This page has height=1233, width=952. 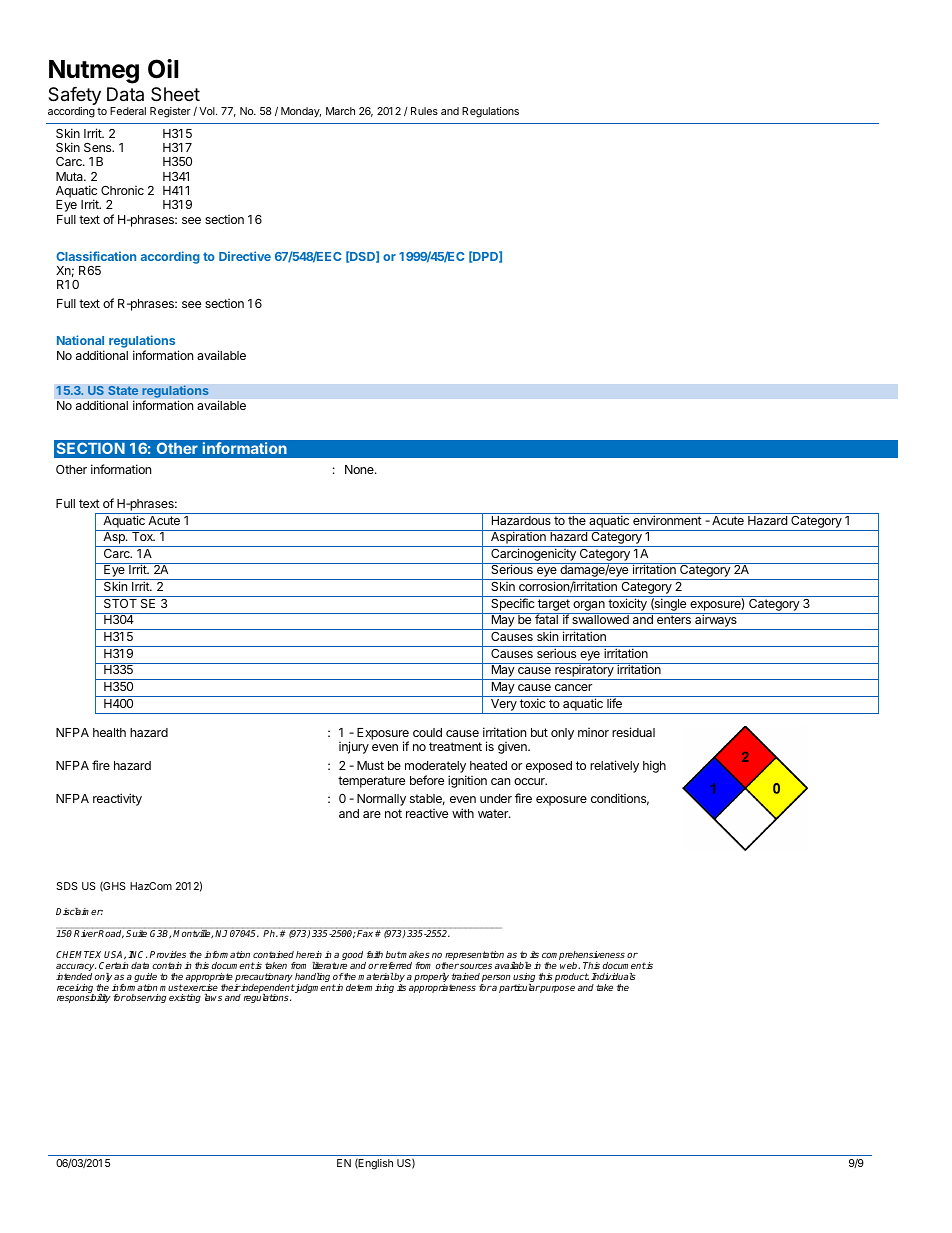 I want to click on guide, so click(x=145, y=979).
